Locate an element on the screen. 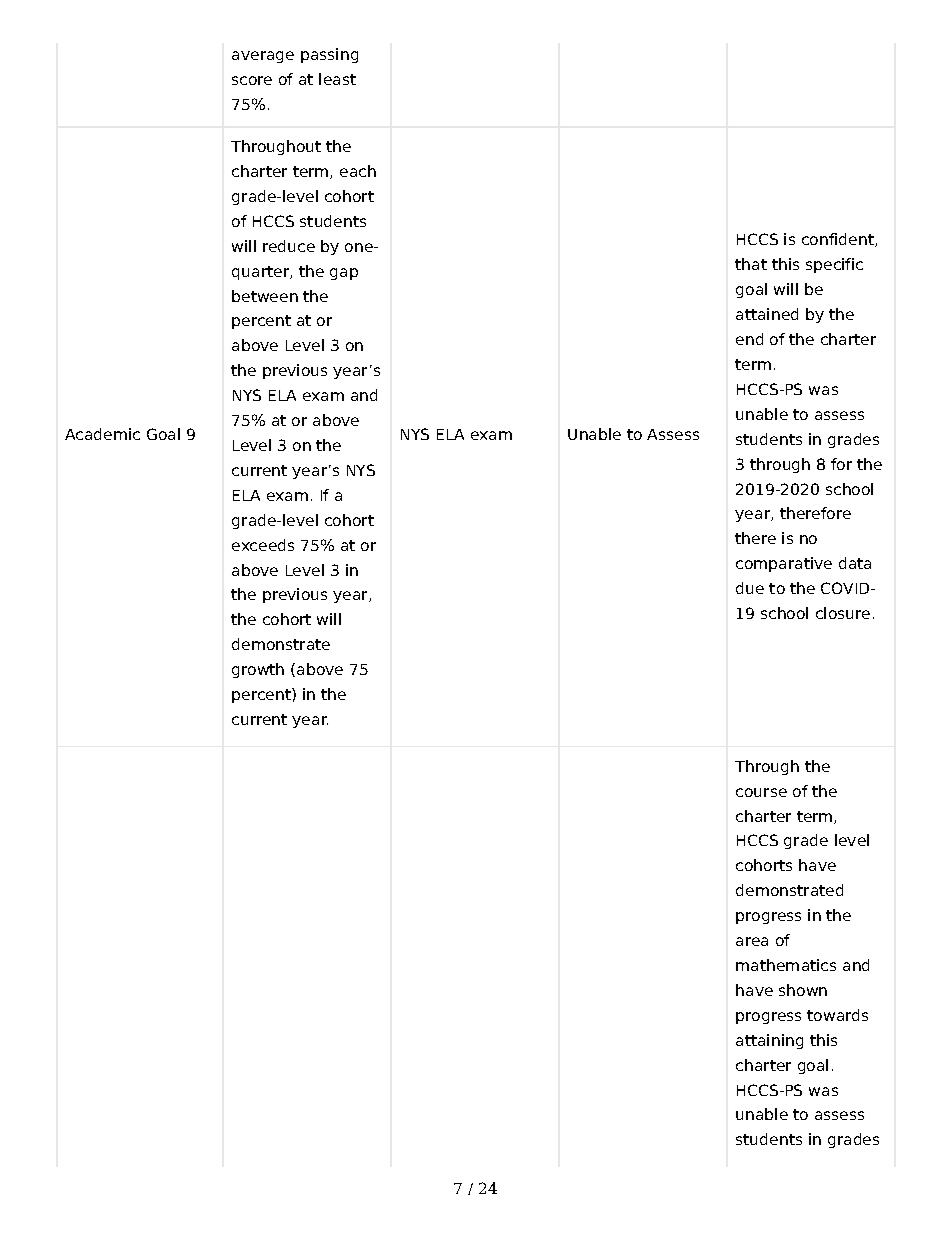  least is located at coordinates (337, 79).
